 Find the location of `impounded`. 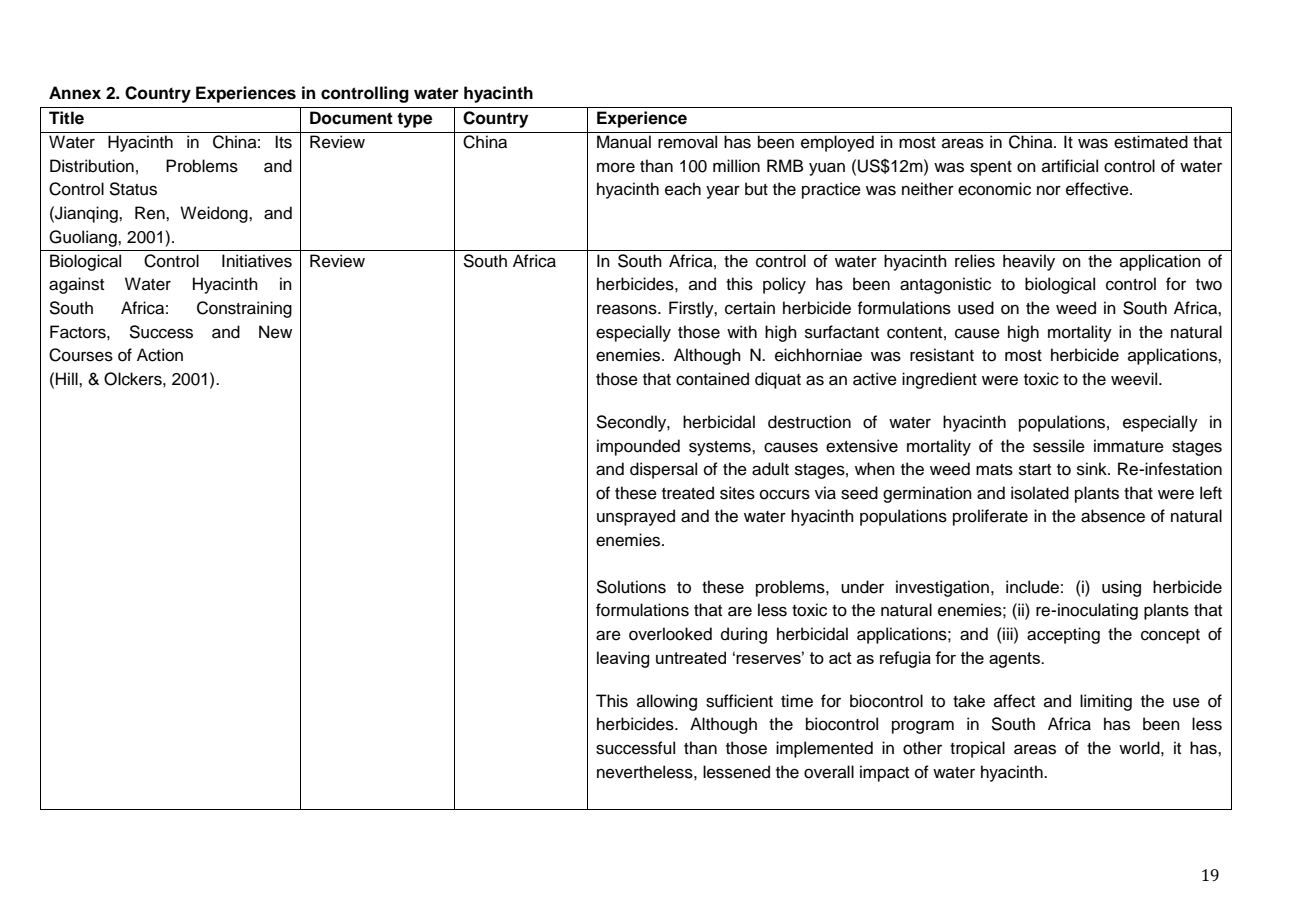

impounded is located at coordinates (638, 447).
